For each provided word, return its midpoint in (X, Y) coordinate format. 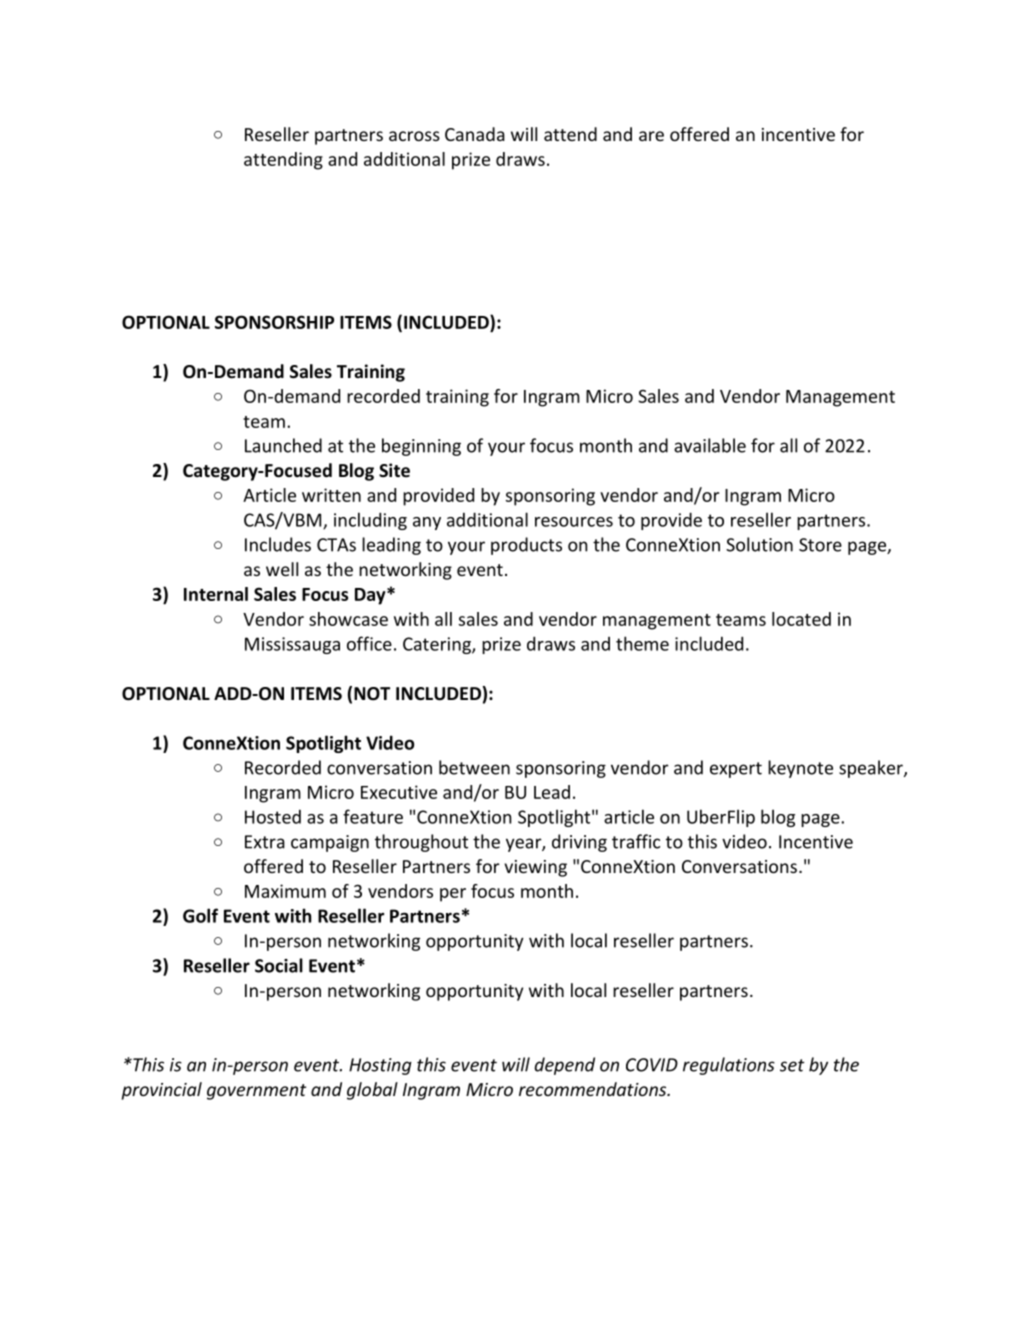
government (256, 1092)
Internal (216, 594)
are (651, 136)
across (414, 136)
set (792, 1065)
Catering (438, 645)
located (801, 619)
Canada (475, 134)
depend (565, 1066)
